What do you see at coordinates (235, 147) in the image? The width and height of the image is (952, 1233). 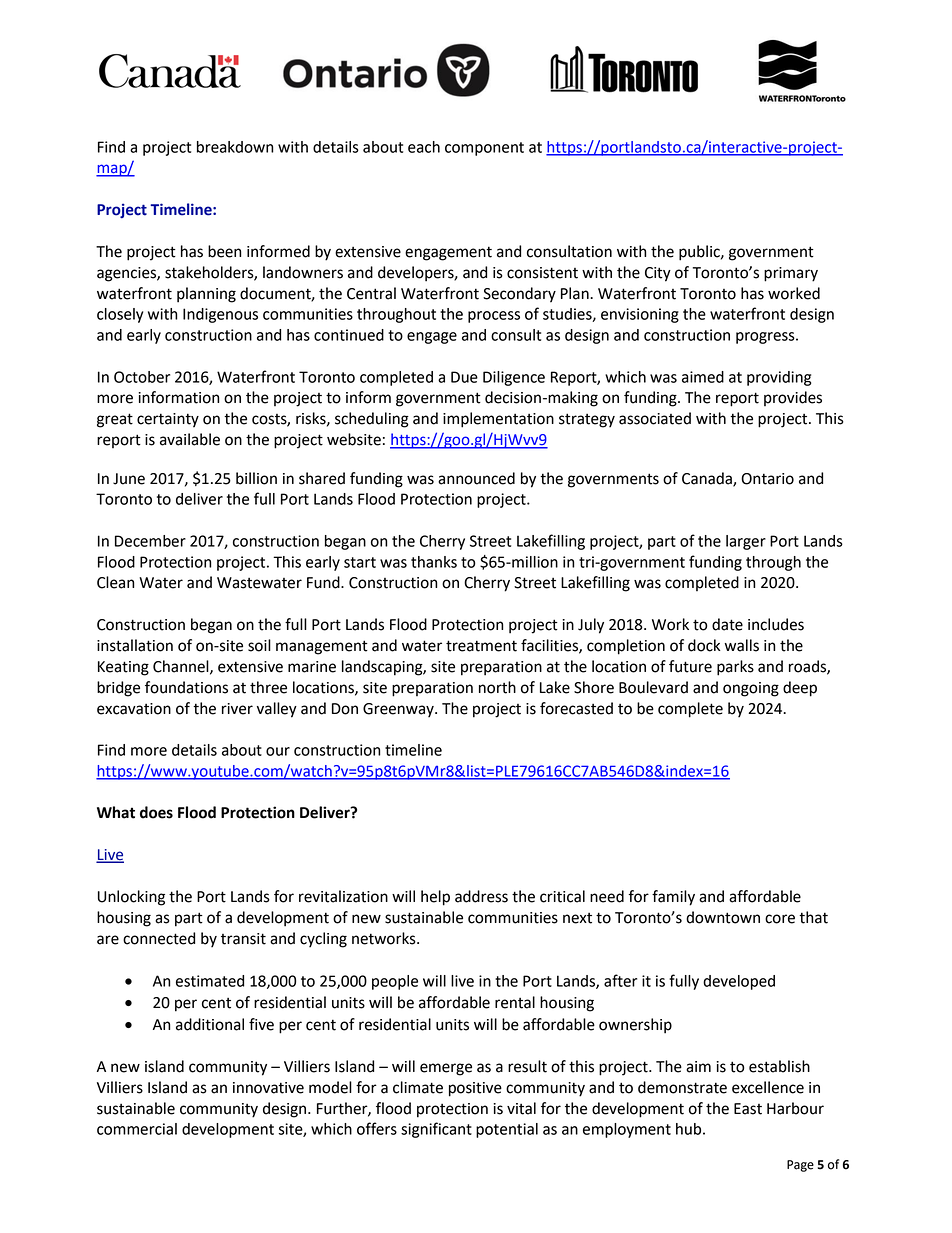 I see `breakdown` at bounding box center [235, 147].
